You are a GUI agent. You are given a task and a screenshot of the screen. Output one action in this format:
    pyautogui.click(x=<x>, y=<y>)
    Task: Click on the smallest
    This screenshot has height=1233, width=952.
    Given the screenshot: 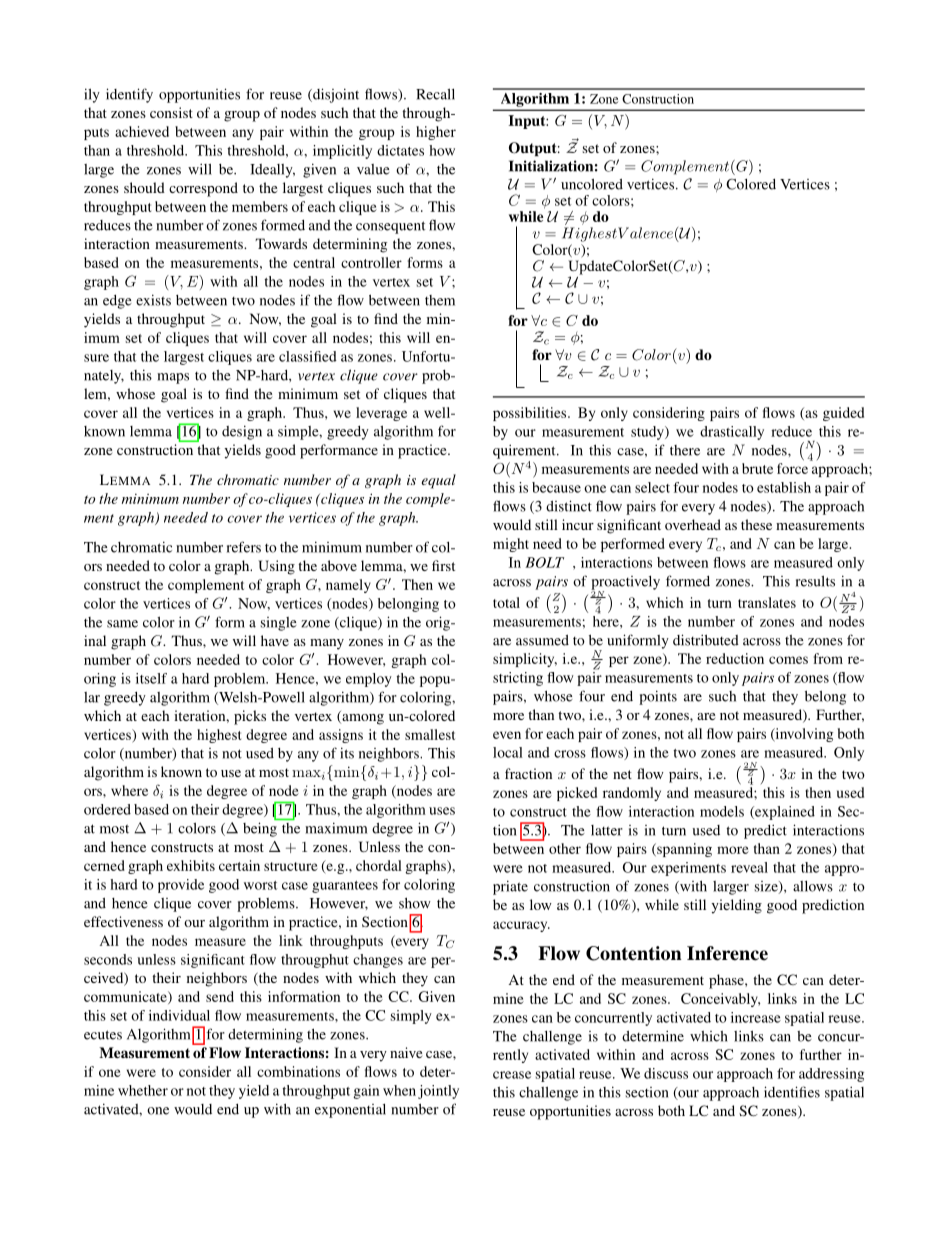 What is the action you would take?
    pyautogui.click(x=430, y=734)
